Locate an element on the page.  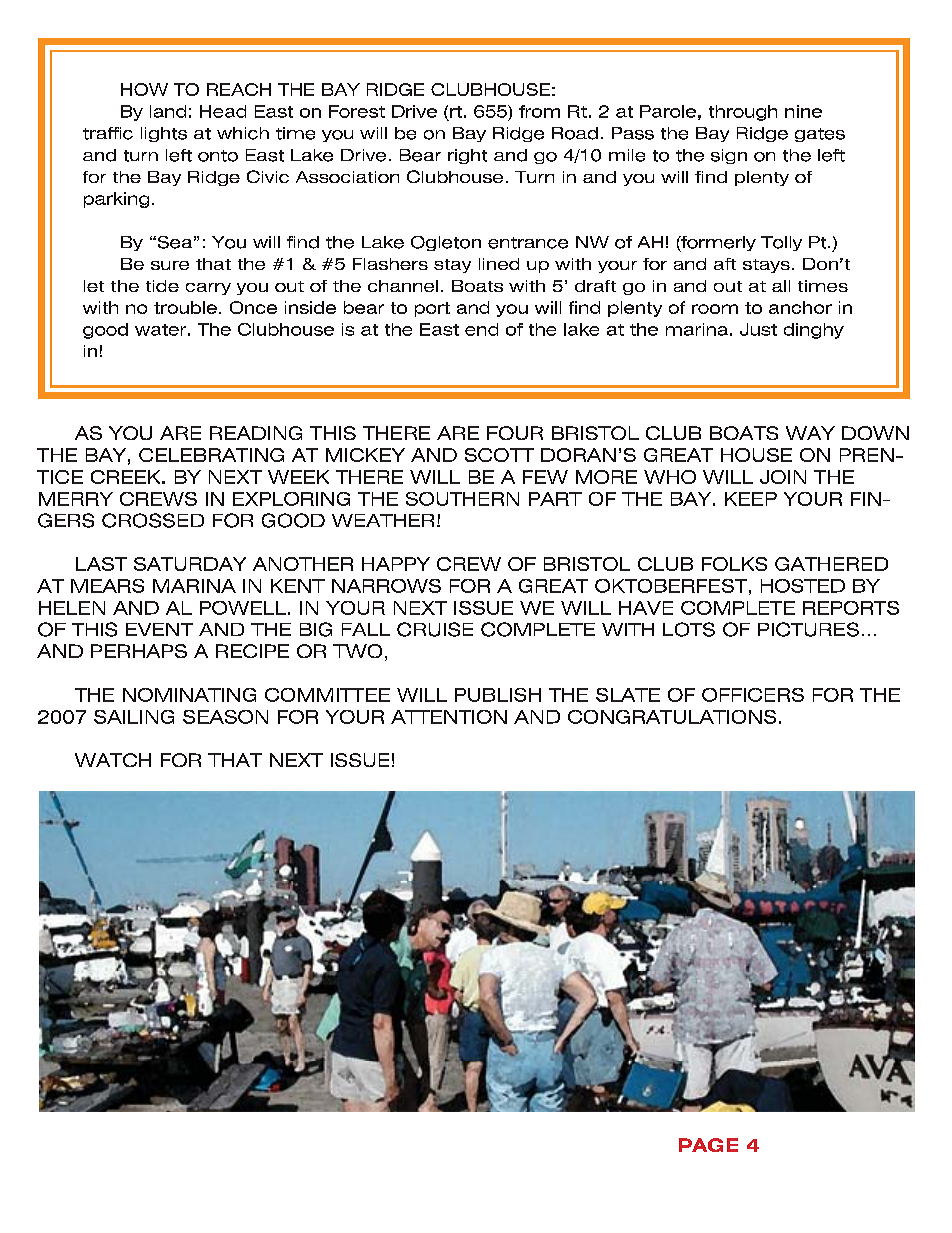
CONGRATULATIONS is located at coordinates (672, 717).
